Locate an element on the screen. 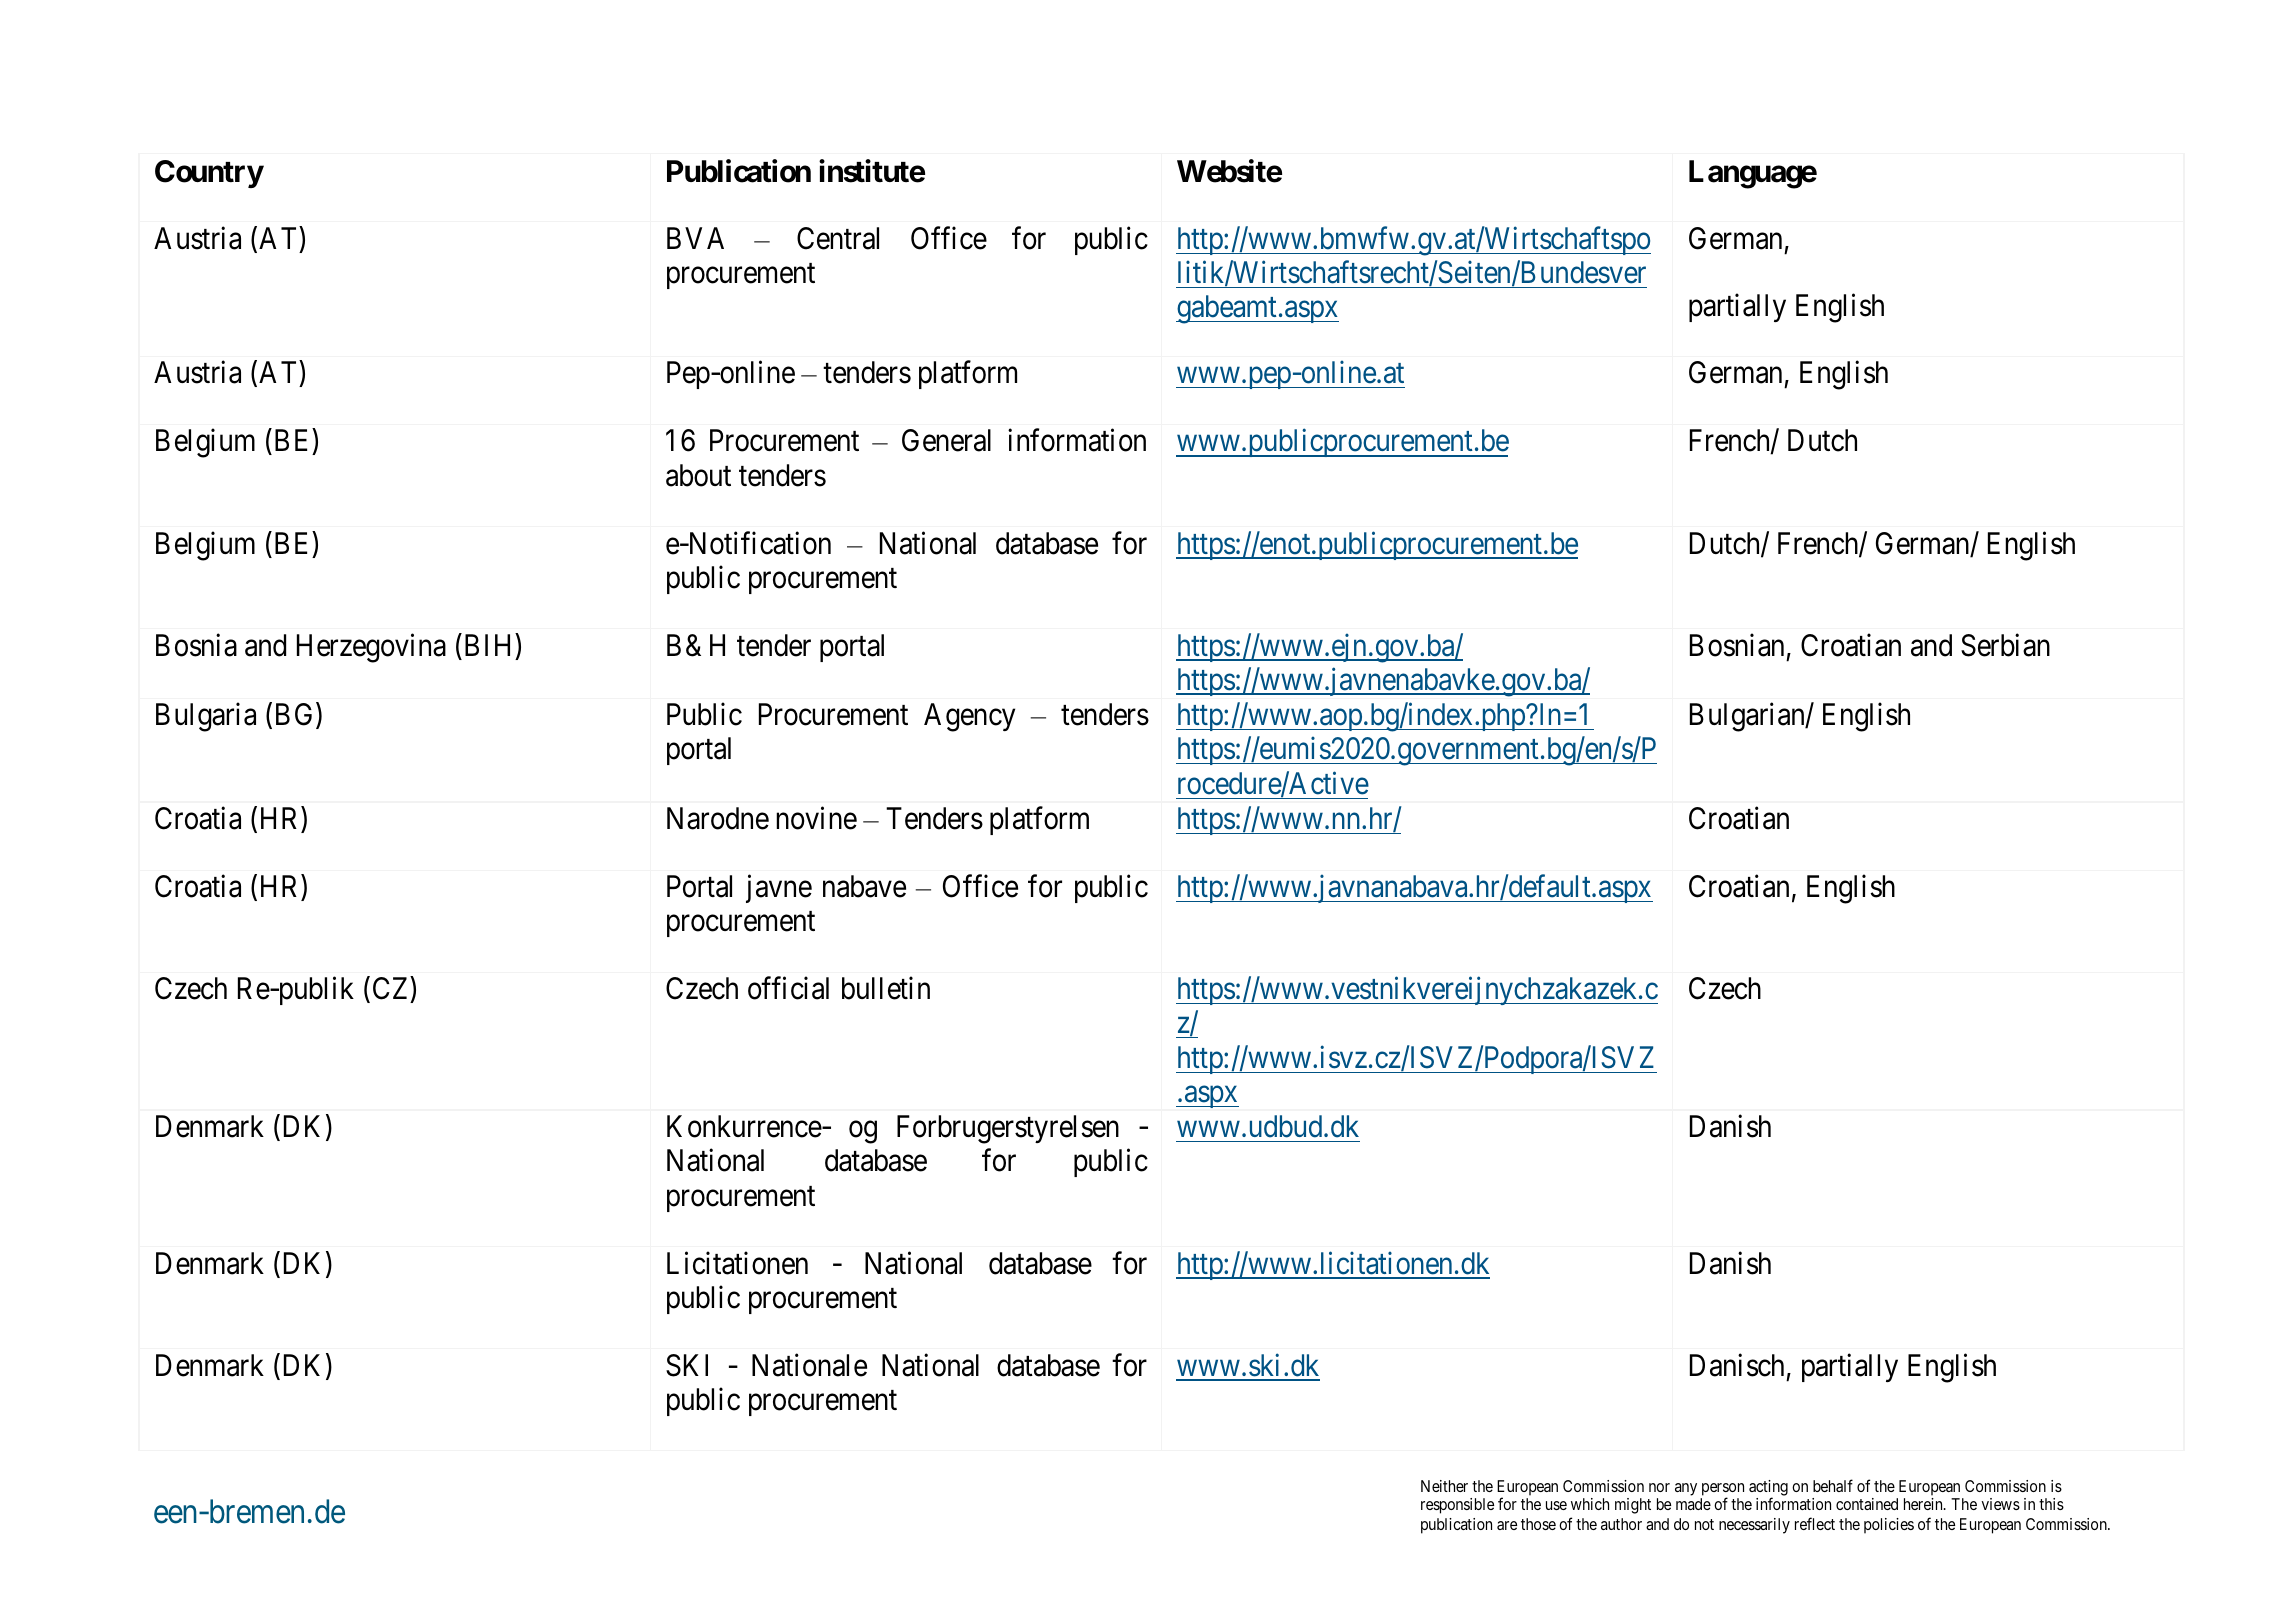  official is located at coordinates (788, 988).
